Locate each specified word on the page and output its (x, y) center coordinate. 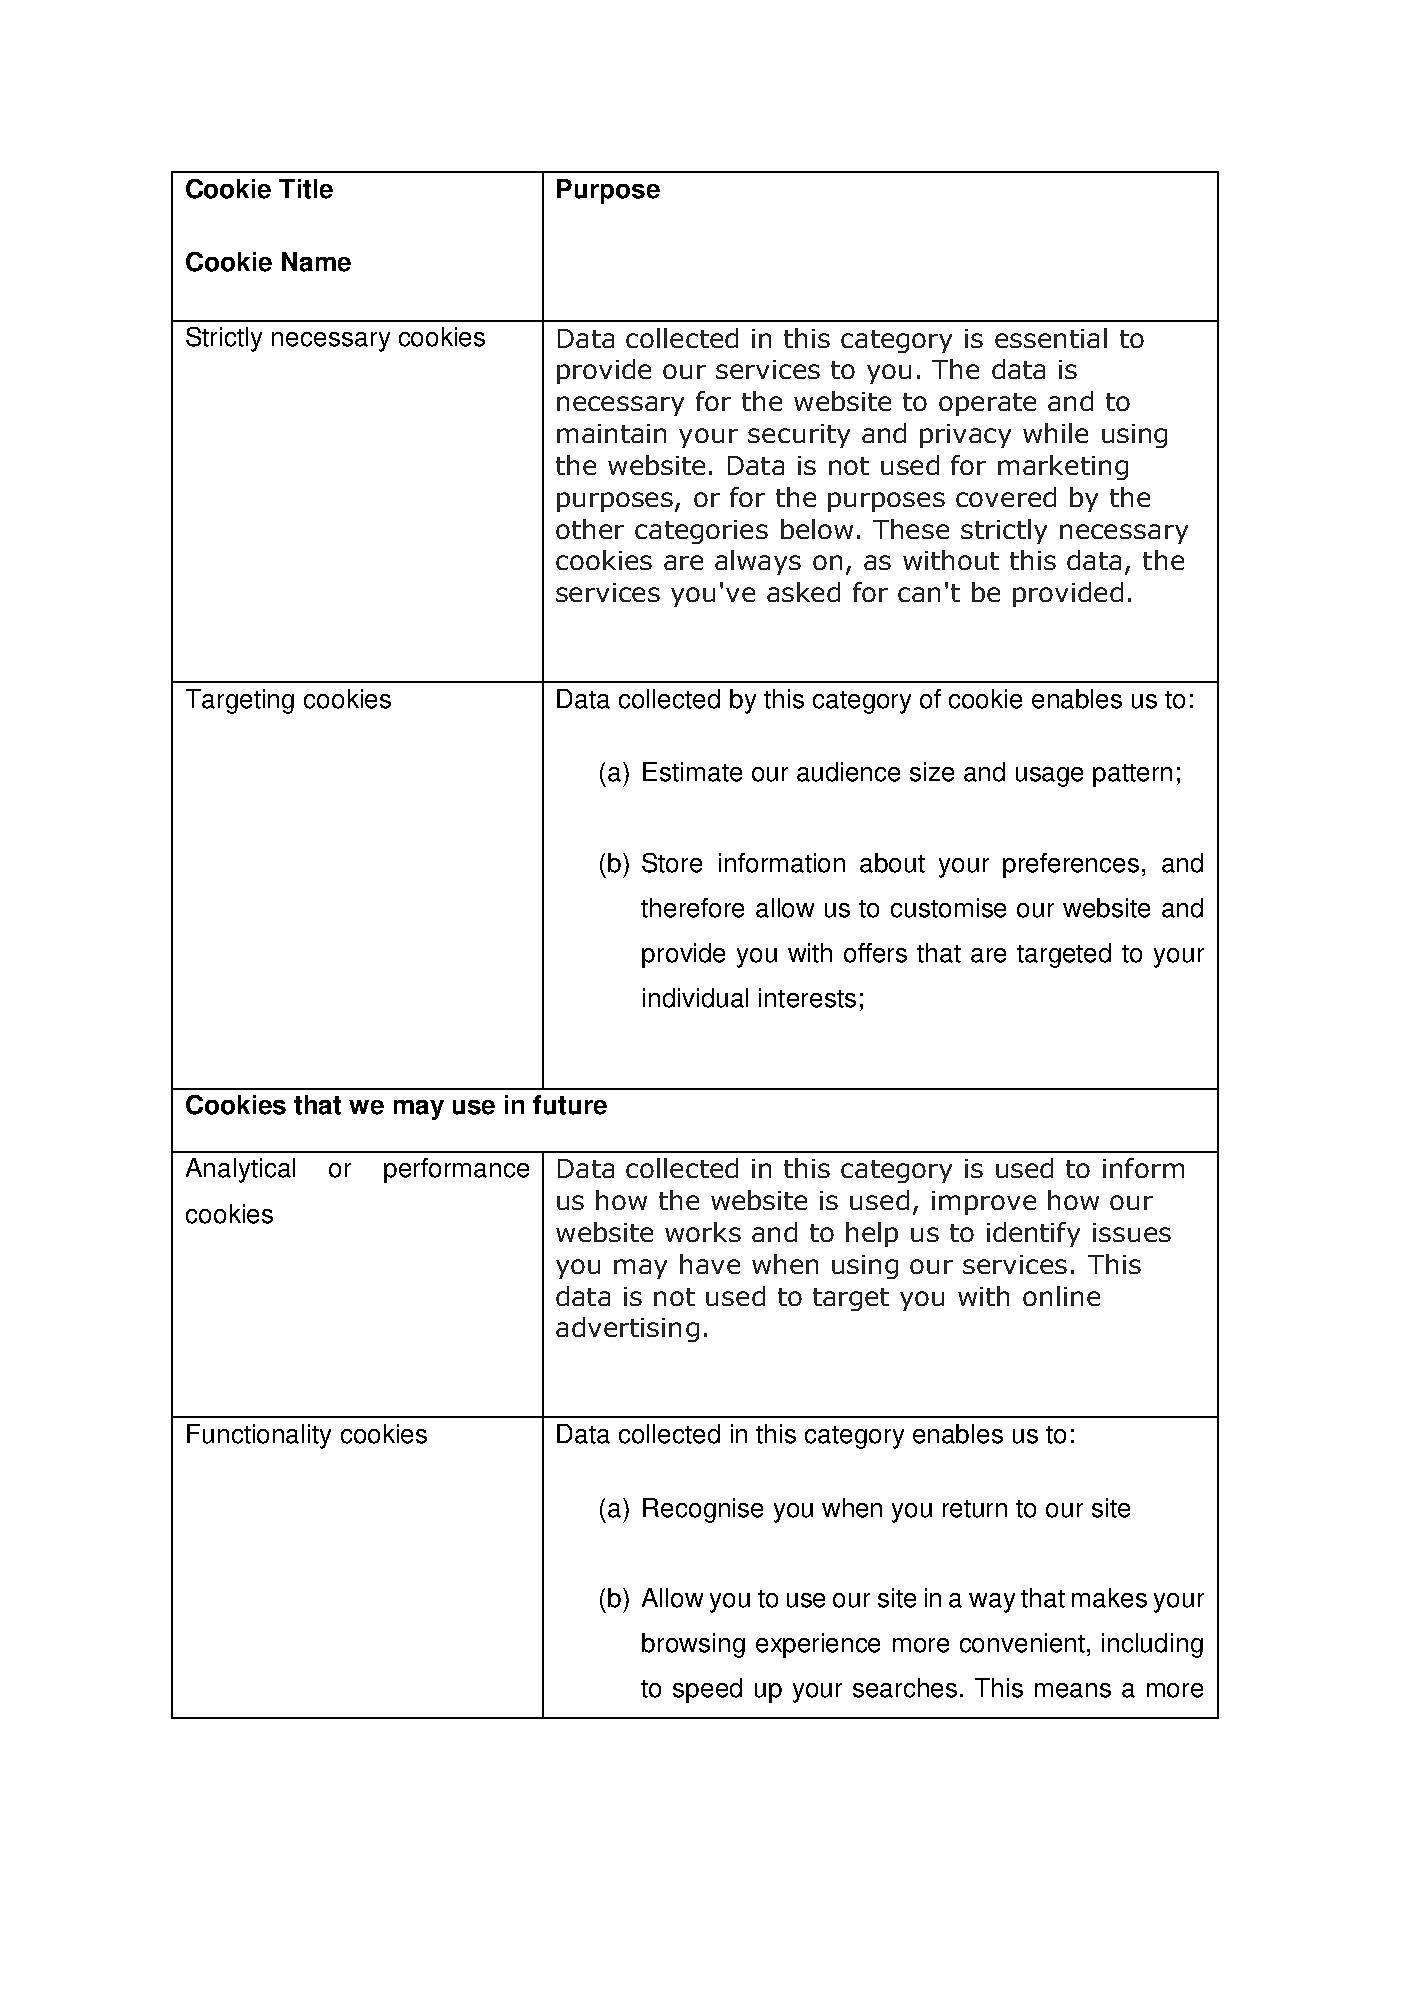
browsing (693, 1645)
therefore (692, 908)
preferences (1071, 865)
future (570, 1105)
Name (316, 262)
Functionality (259, 1436)
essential (1051, 338)
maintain (611, 433)
